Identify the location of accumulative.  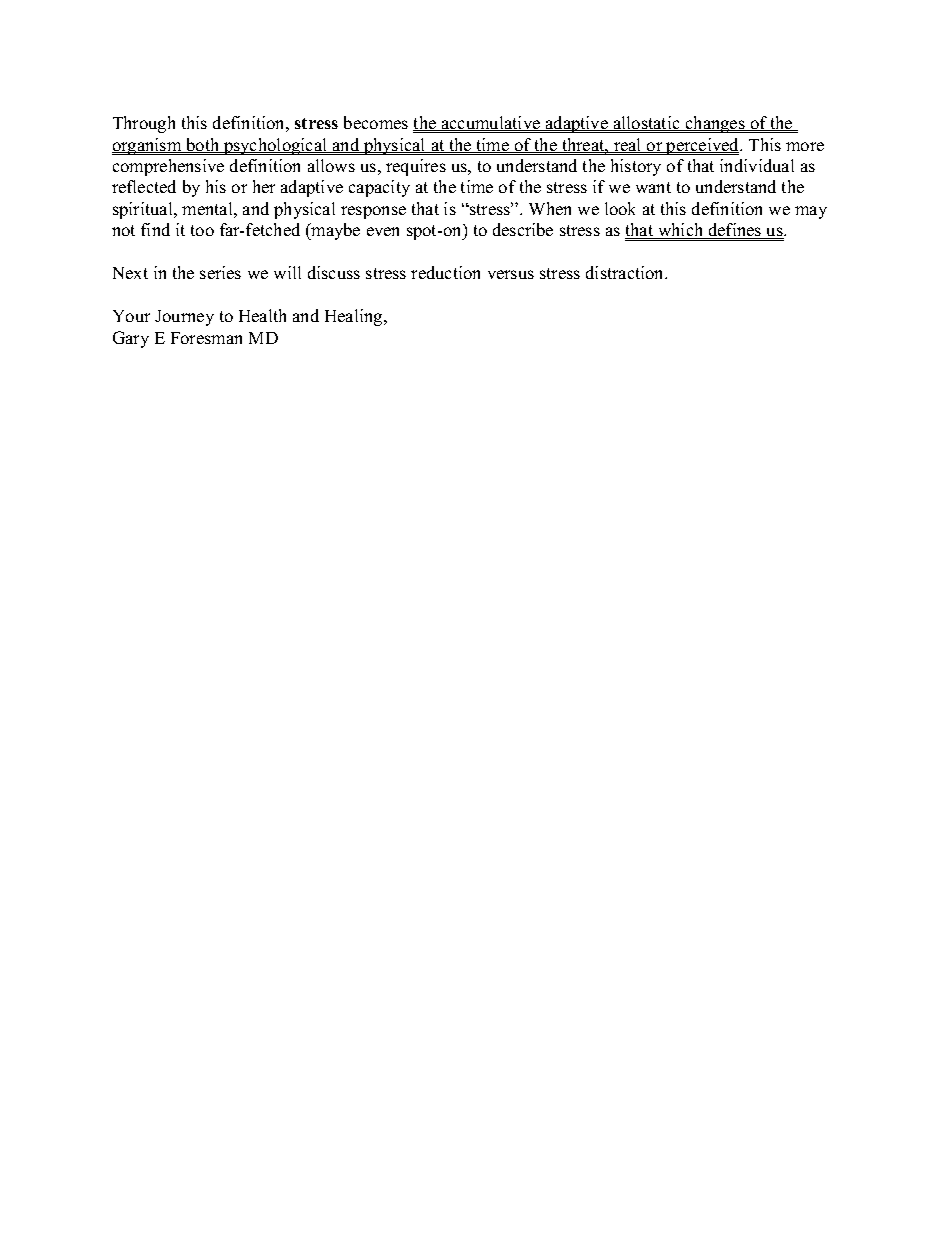
(491, 123).
